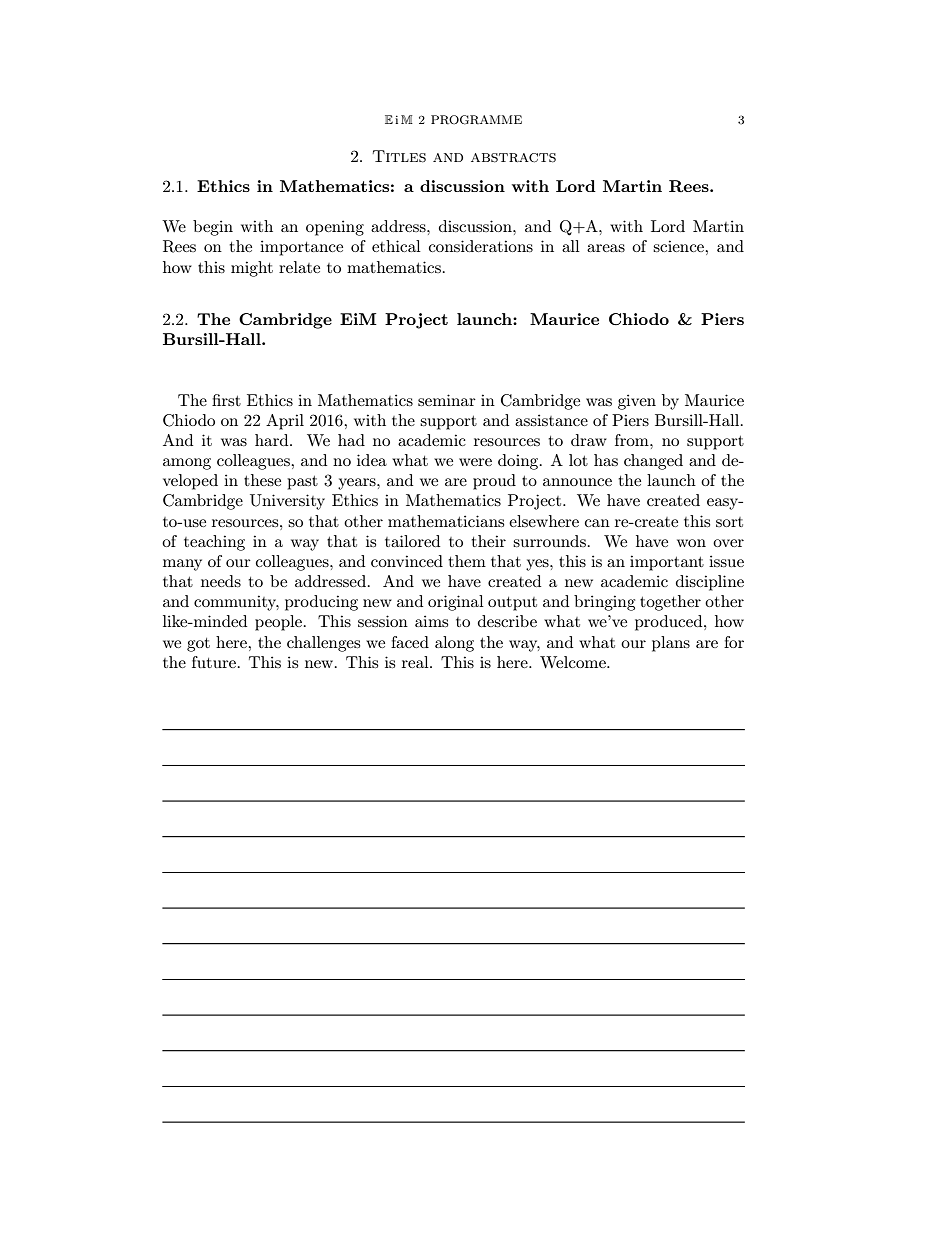  I want to click on PROGRAMME, so click(476, 120).
